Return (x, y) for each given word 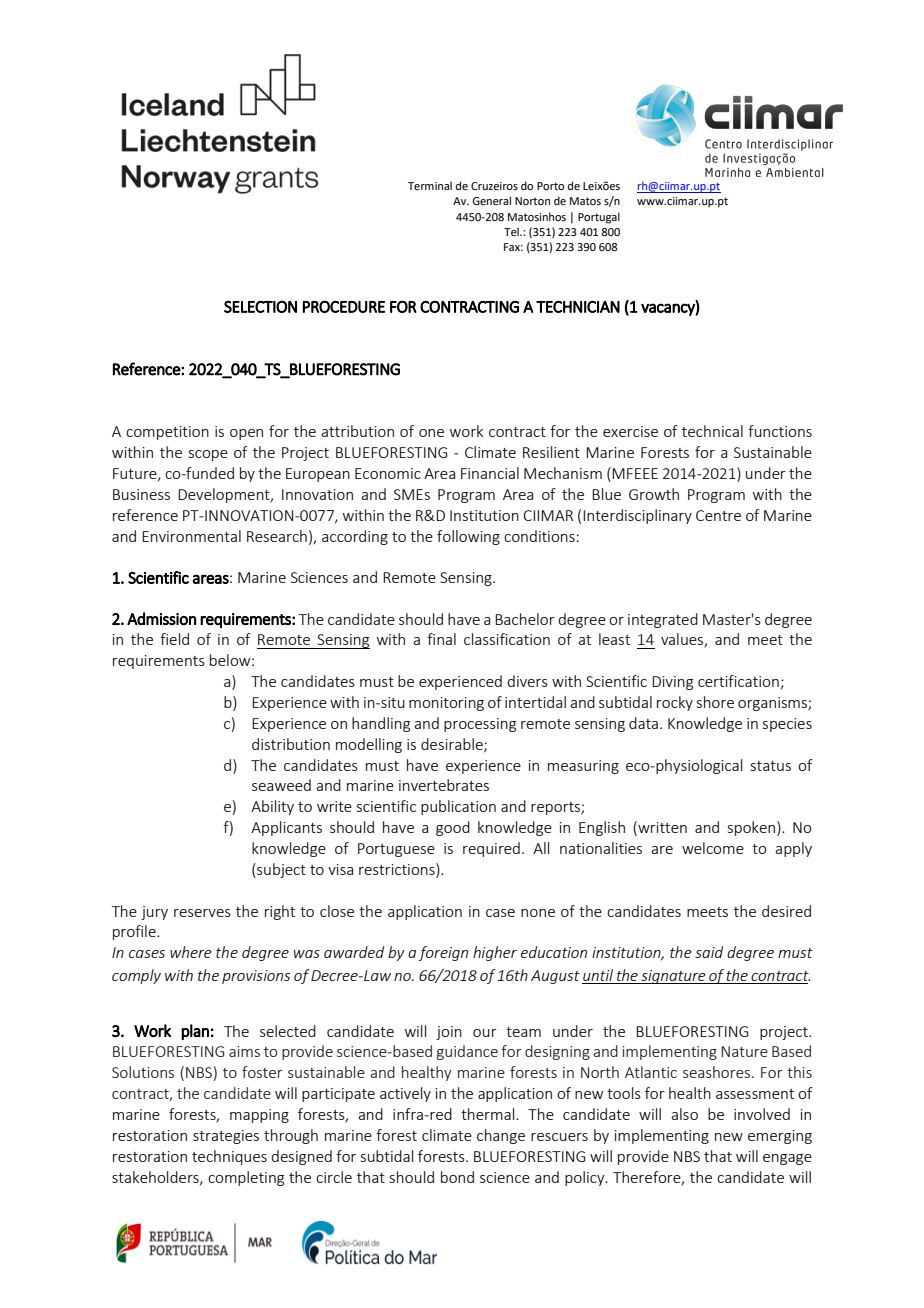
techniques (229, 1157)
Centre (718, 515)
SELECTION (260, 307)
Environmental (191, 536)
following (468, 537)
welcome (713, 848)
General (491, 200)
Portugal (599, 218)
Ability (272, 807)
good (453, 828)
